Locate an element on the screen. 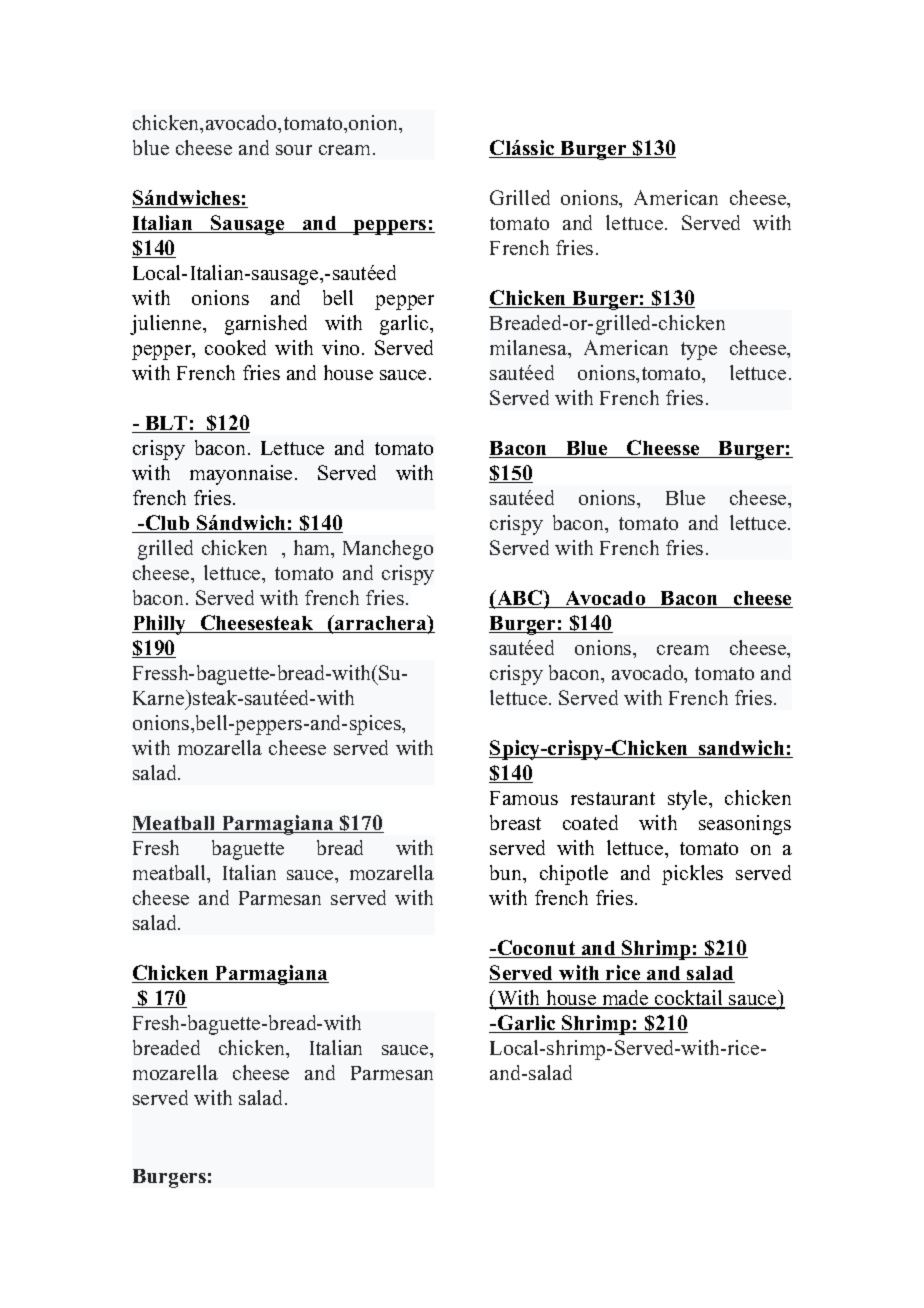 This screenshot has width=924, height=1308. style is located at coordinates (689, 800).
